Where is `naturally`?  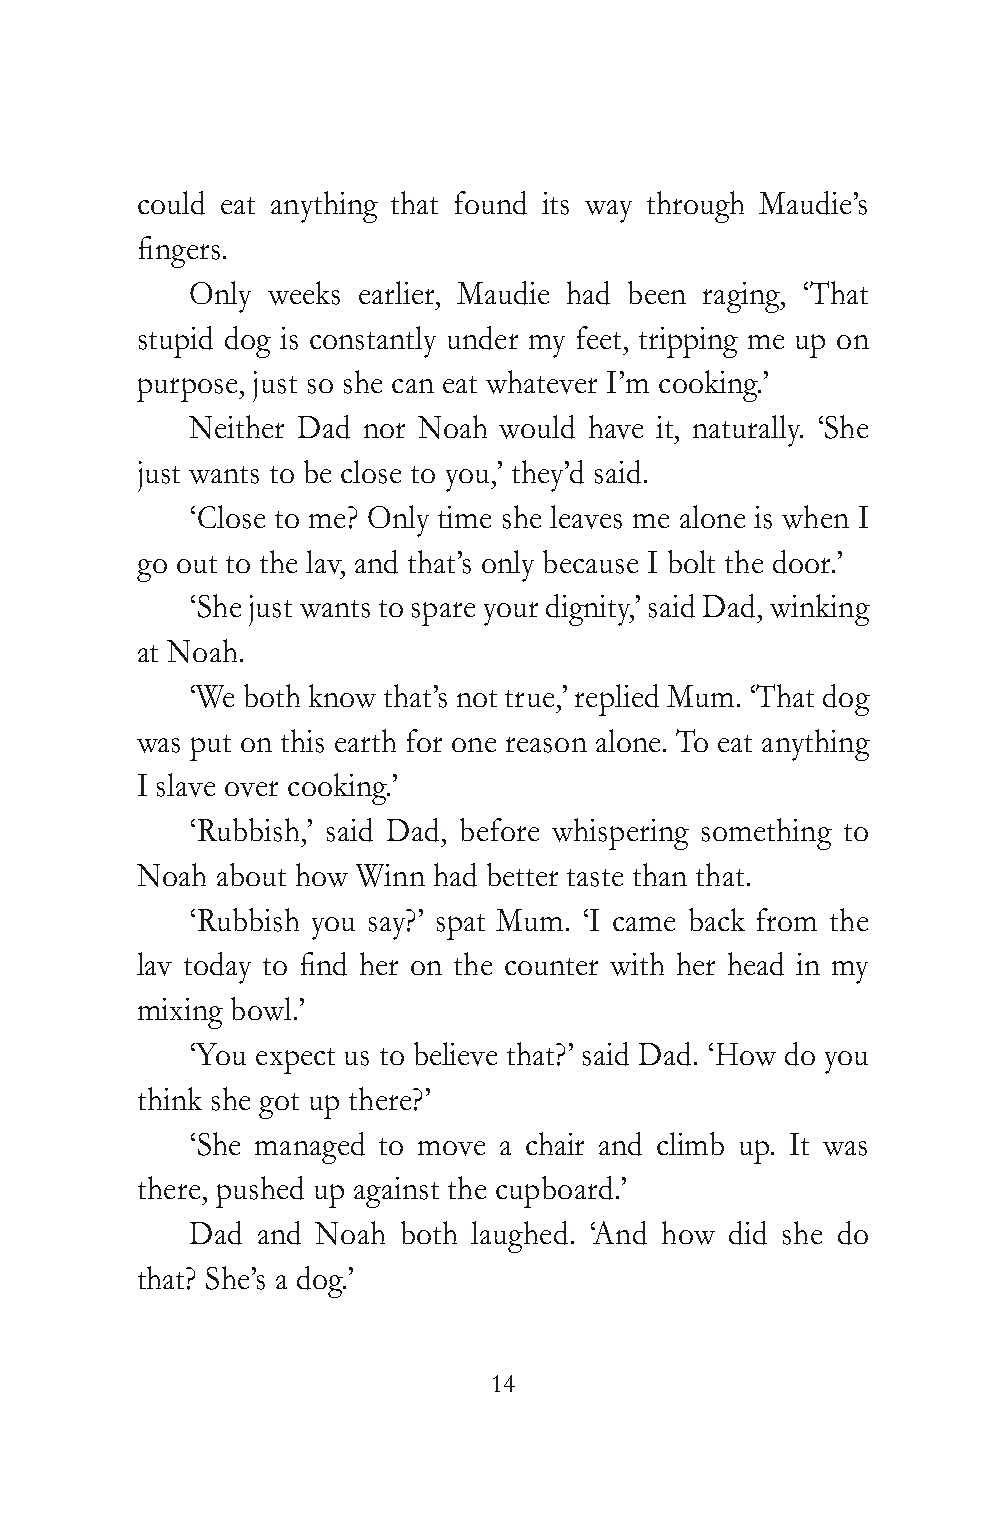
naturally is located at coordinates (748, 431).
